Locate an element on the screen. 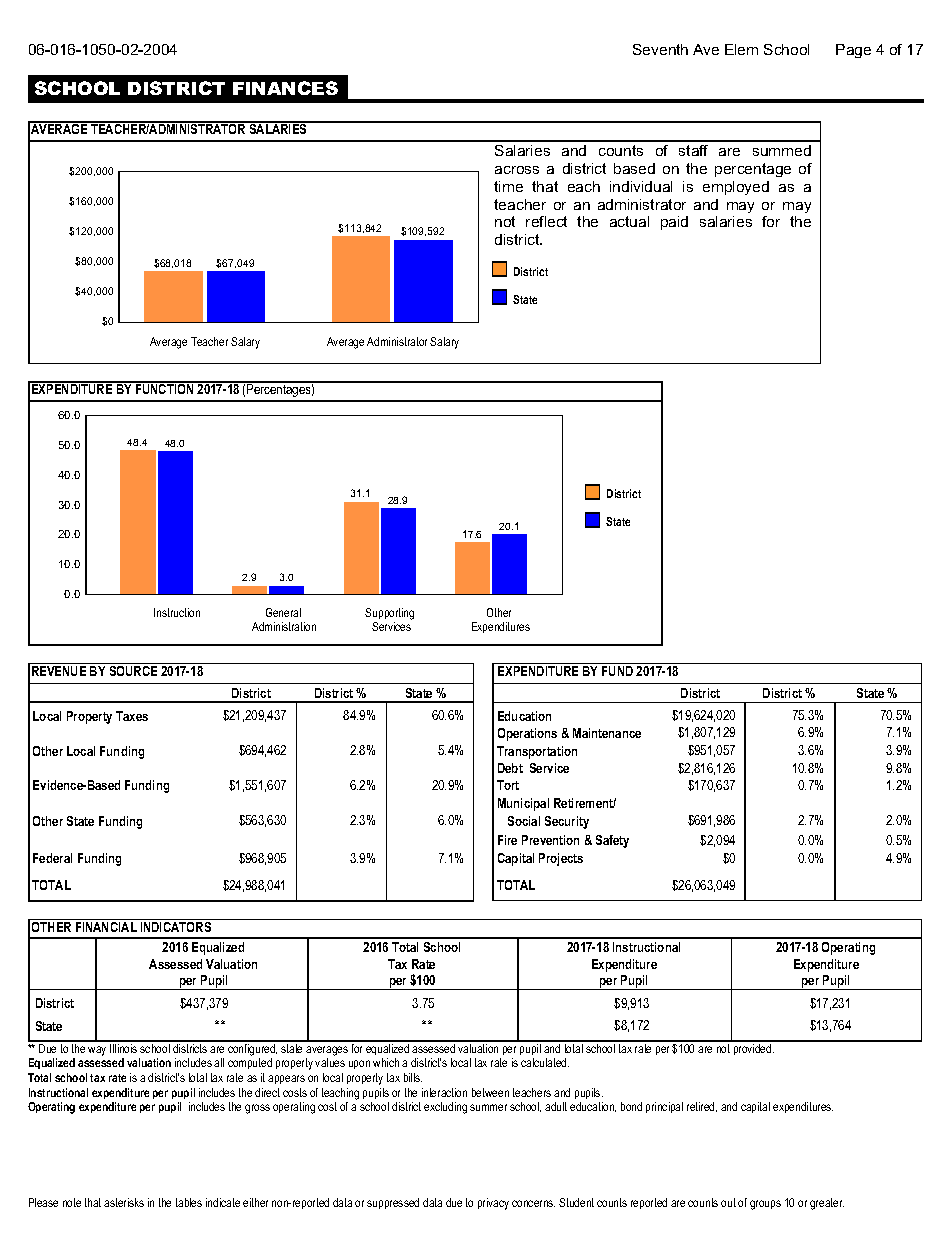 The width and height of the screenshot is (952, 1233). Elem is located at coordinates (741, 49).
